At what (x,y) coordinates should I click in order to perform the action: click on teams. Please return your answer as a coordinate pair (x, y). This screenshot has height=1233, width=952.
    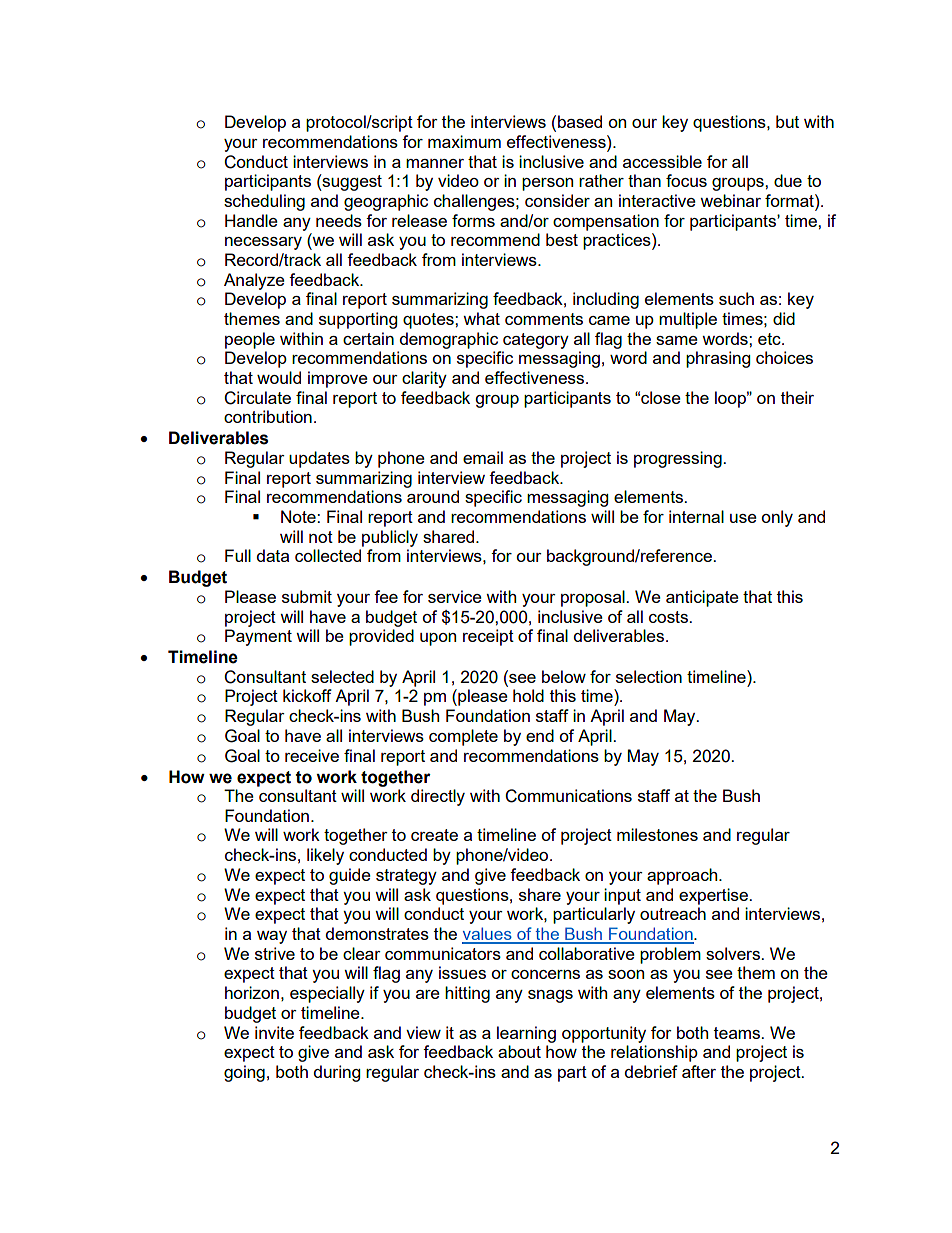
    Looking at the image, I should click on (738, 1033).
